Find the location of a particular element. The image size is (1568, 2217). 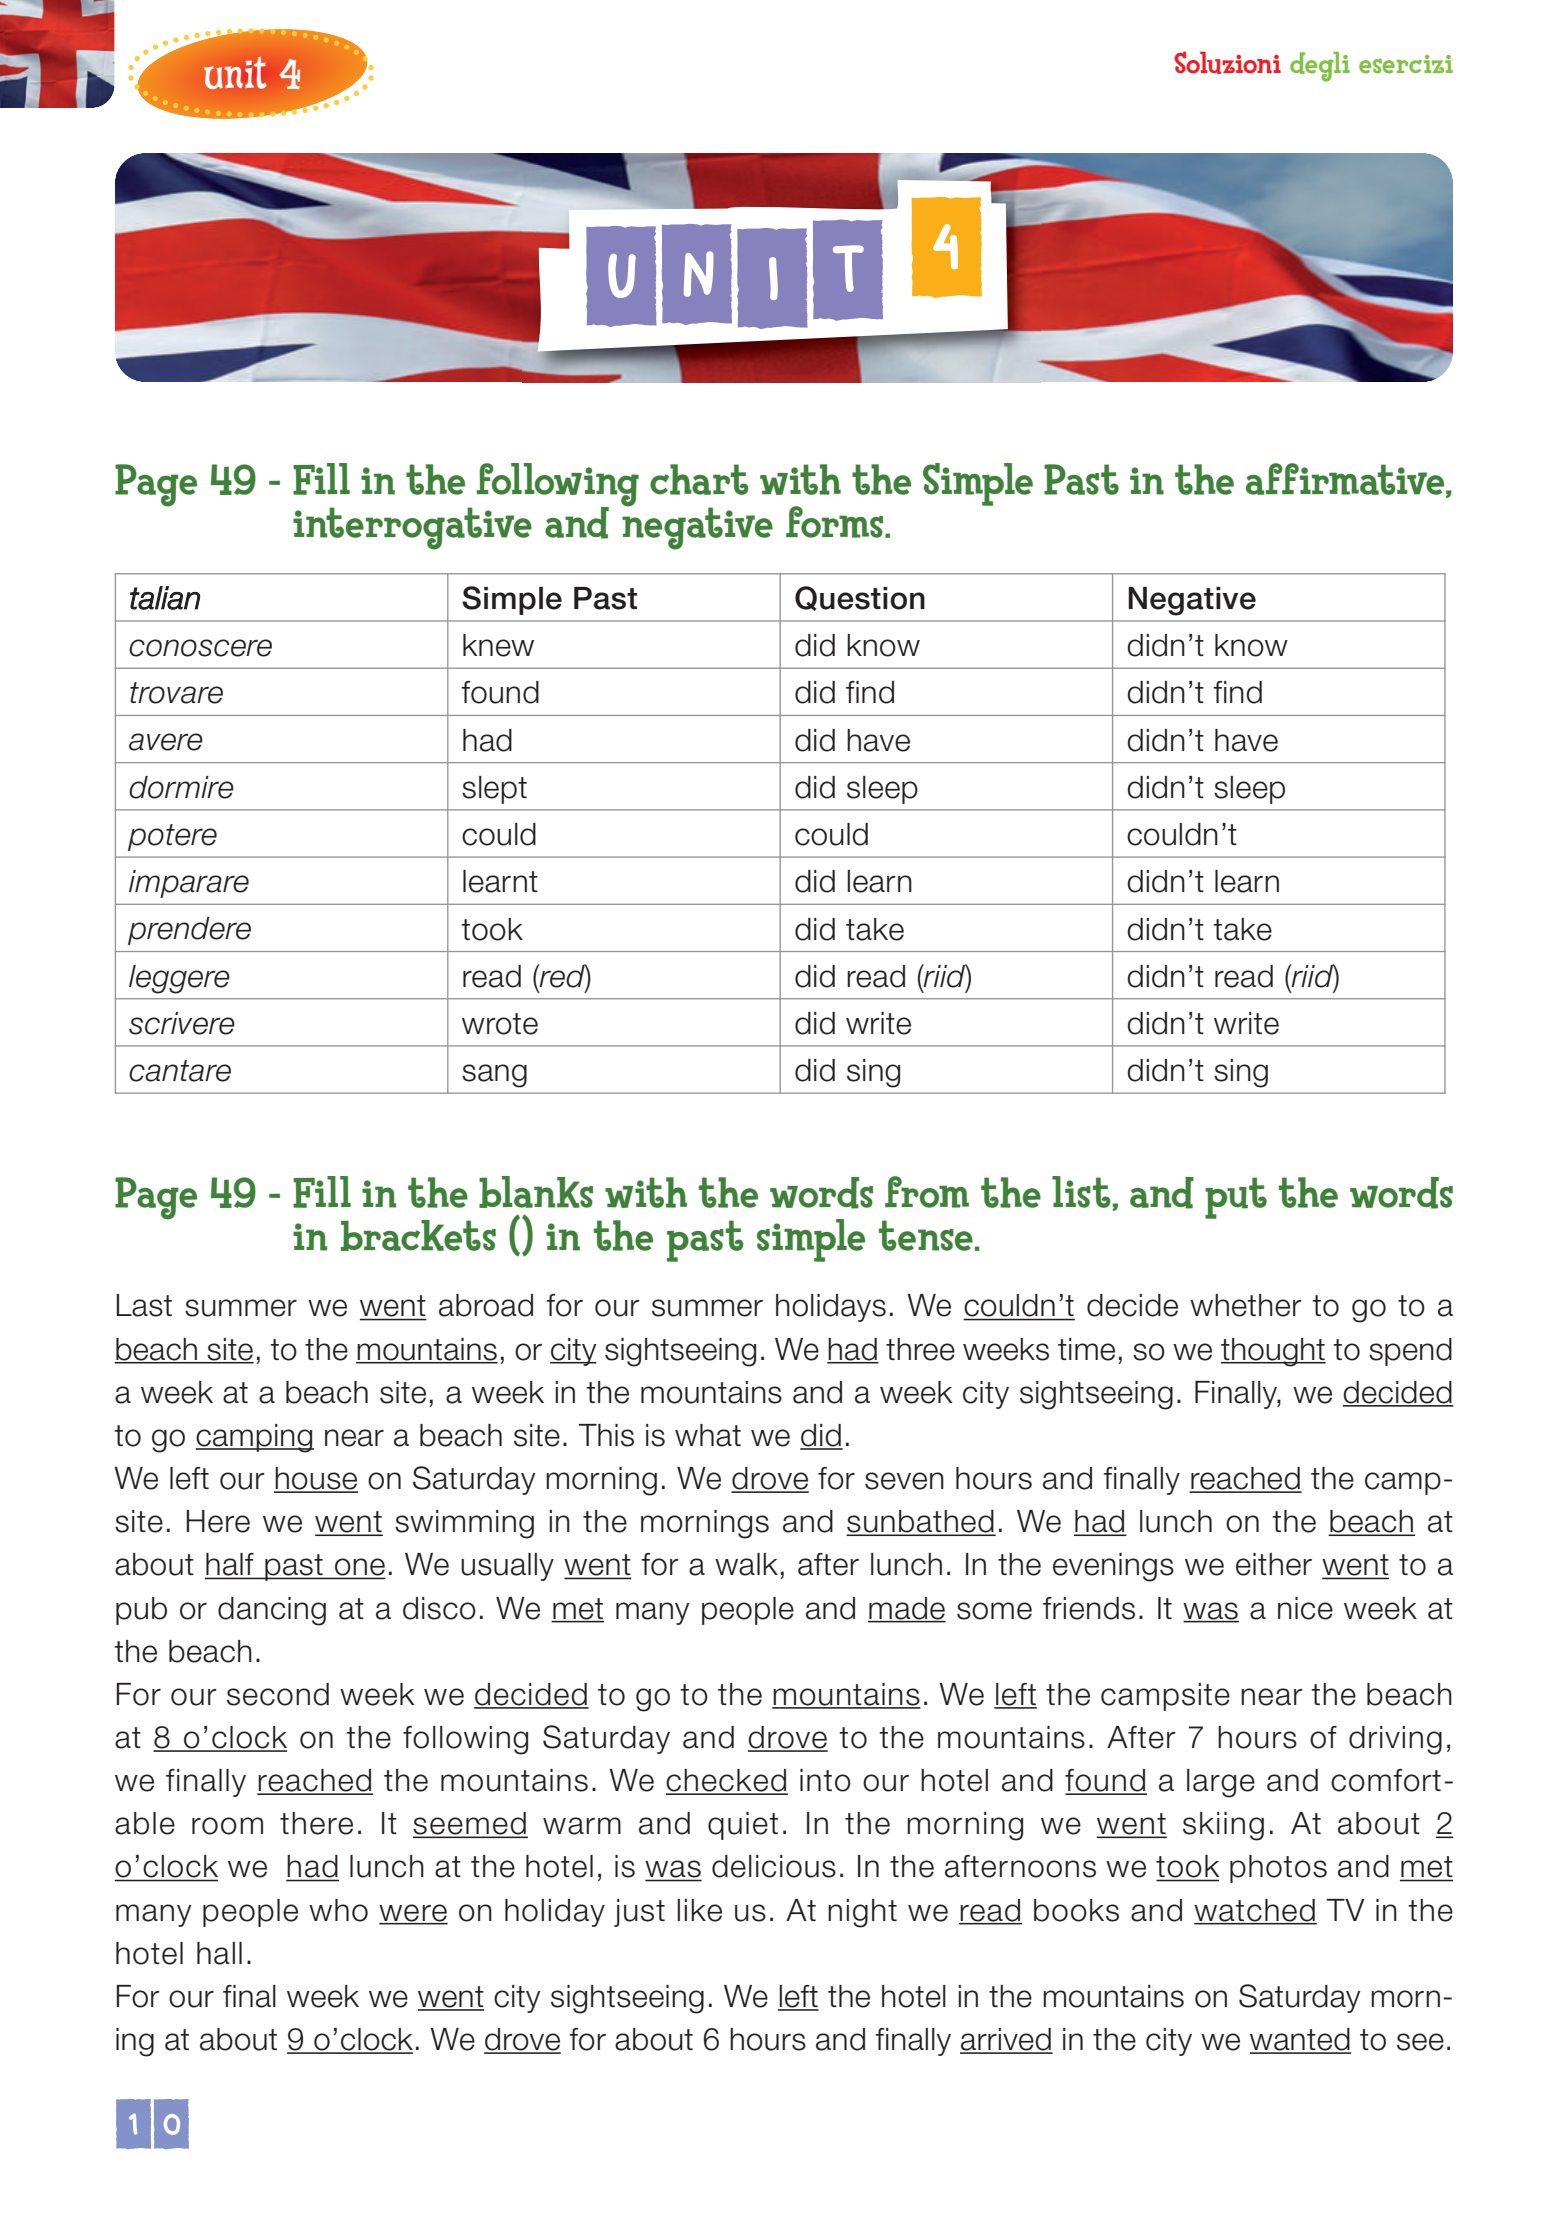

walk is located at coordinates (746, 1564).
